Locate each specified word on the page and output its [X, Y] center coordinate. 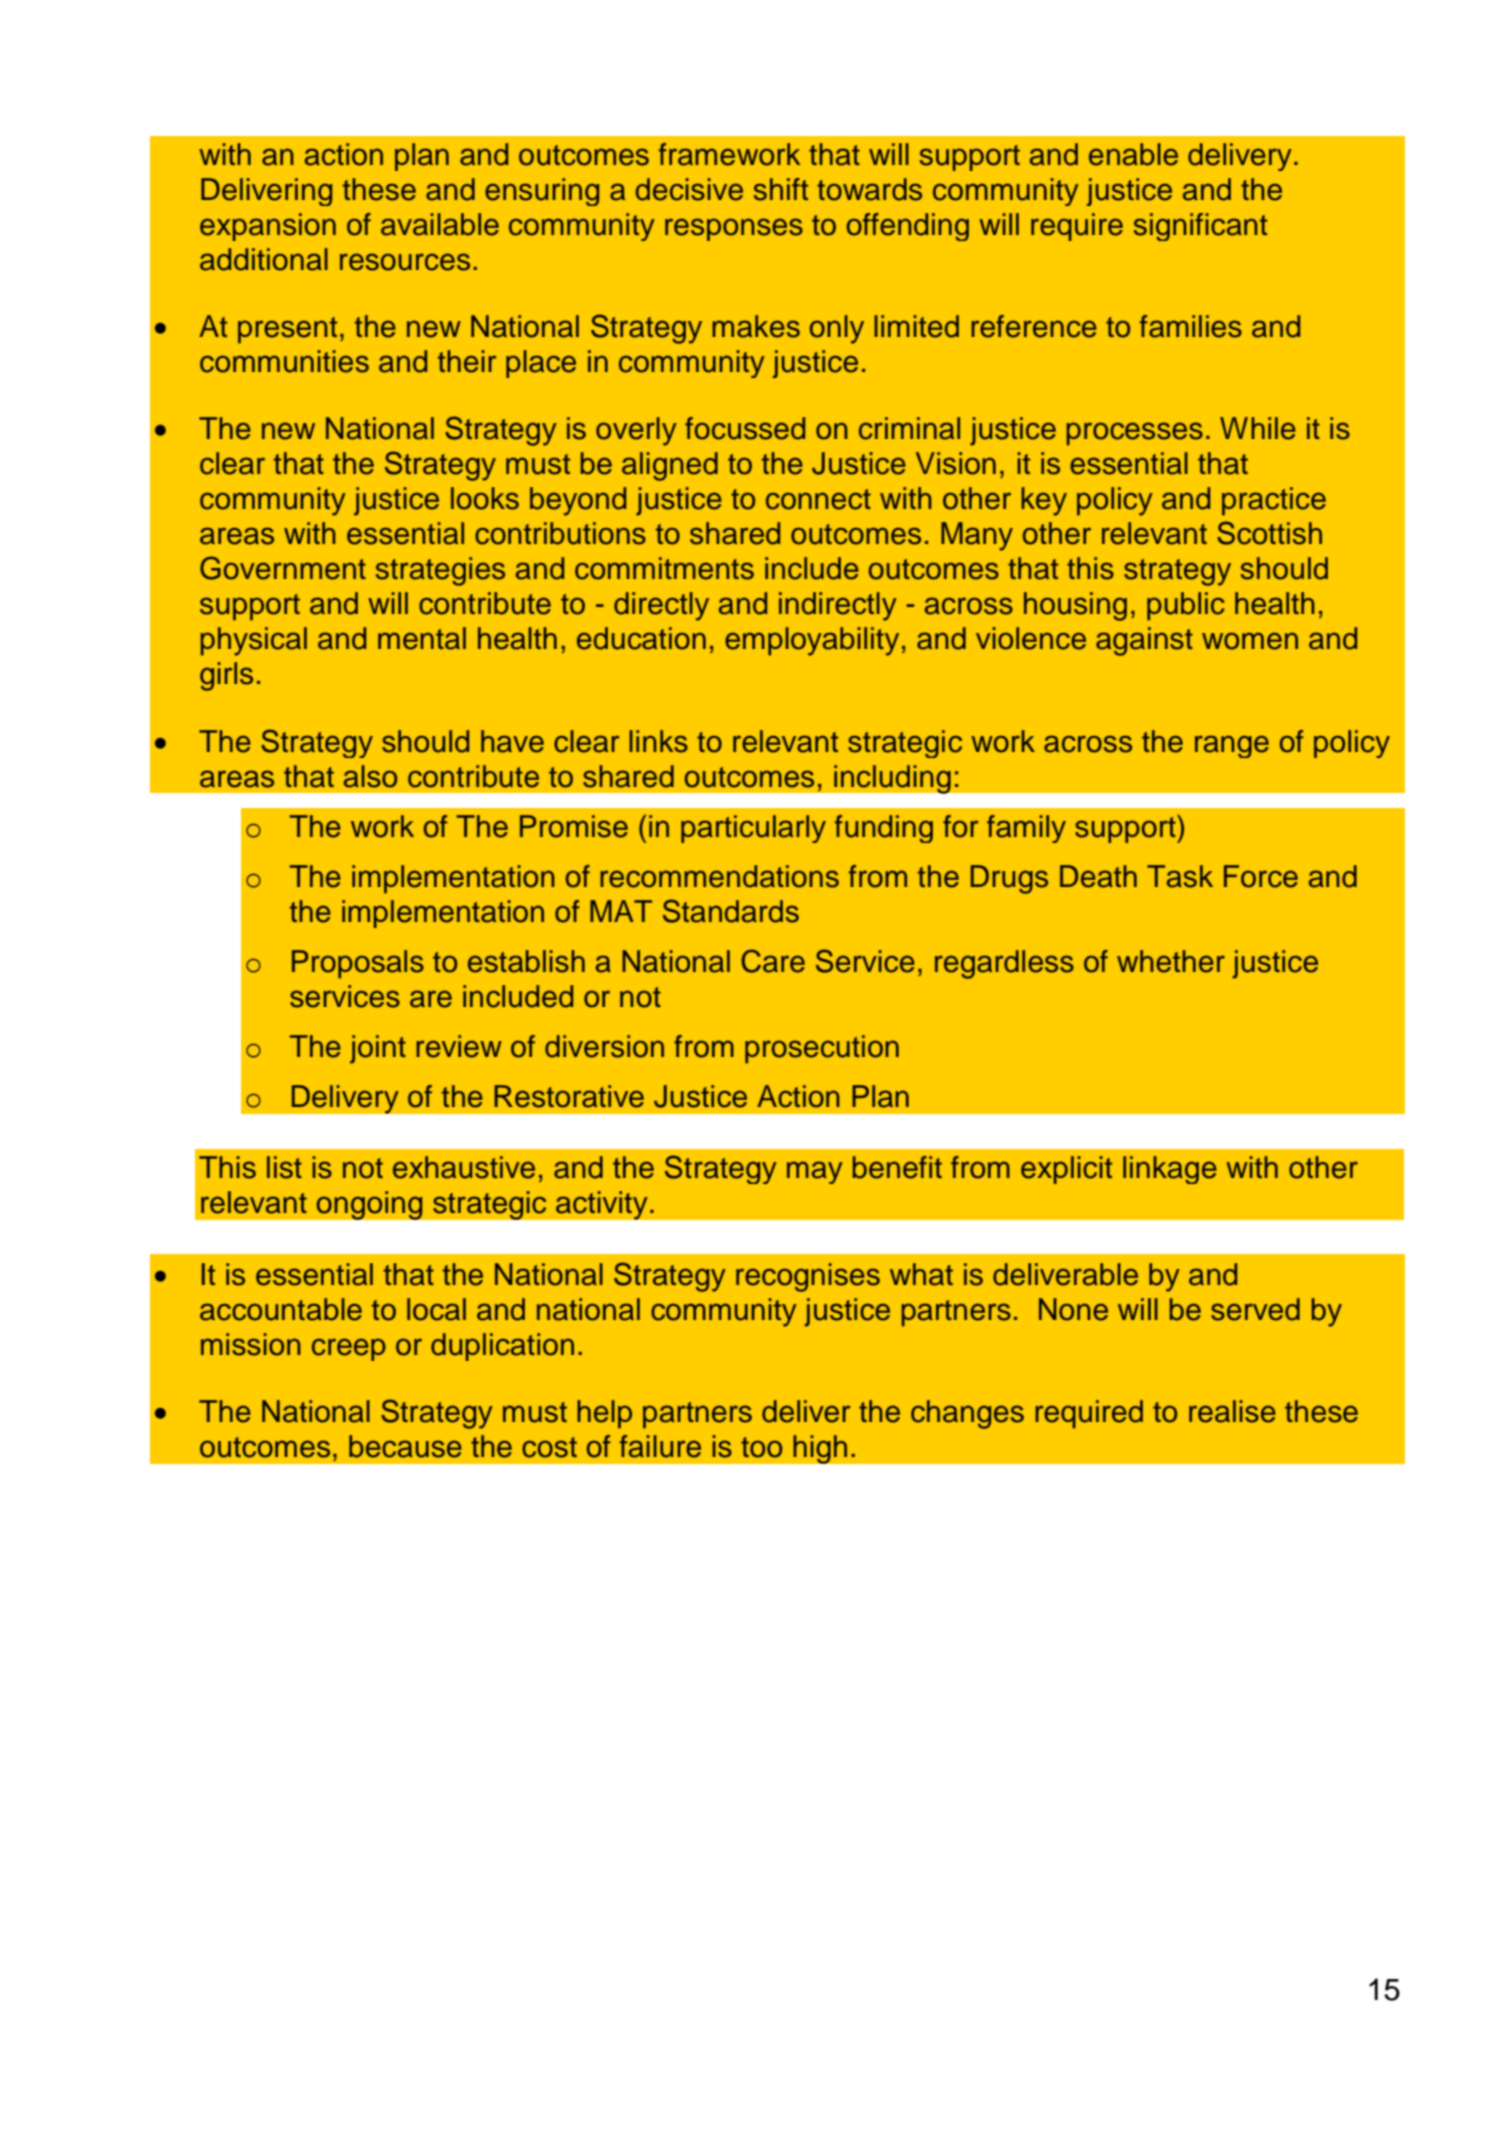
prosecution [822, 1049]
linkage [1170, 1170]
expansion [268, 227]
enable [1133, 154]
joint [378, 1049]
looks [485, 498]
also [370, 776]
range [1232, 746]
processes [1135, 434]
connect [818, 499]
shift [781, 189]
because [405, 1446]
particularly [753, 829]
